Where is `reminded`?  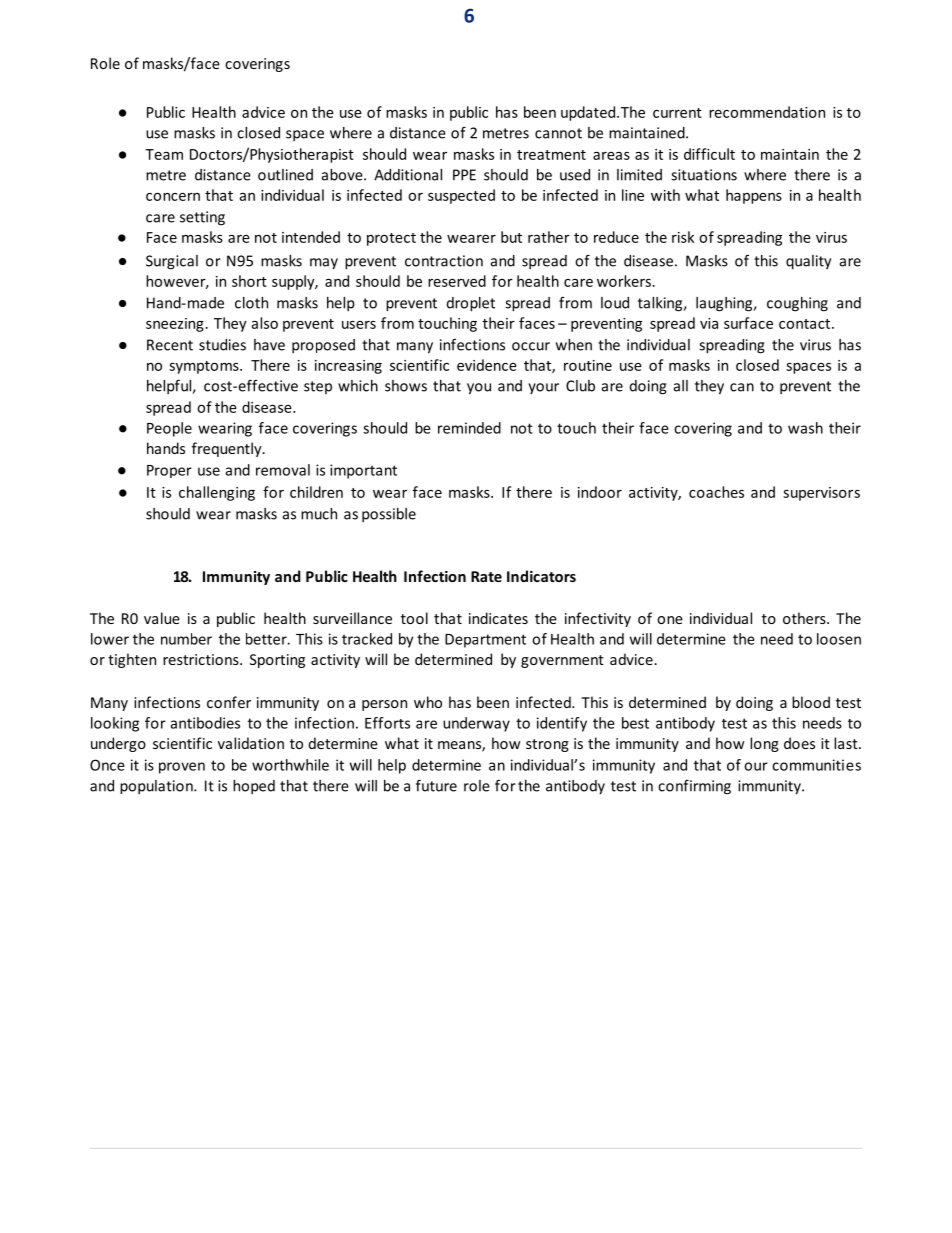
reminded is located at coordinates (469, 428).
